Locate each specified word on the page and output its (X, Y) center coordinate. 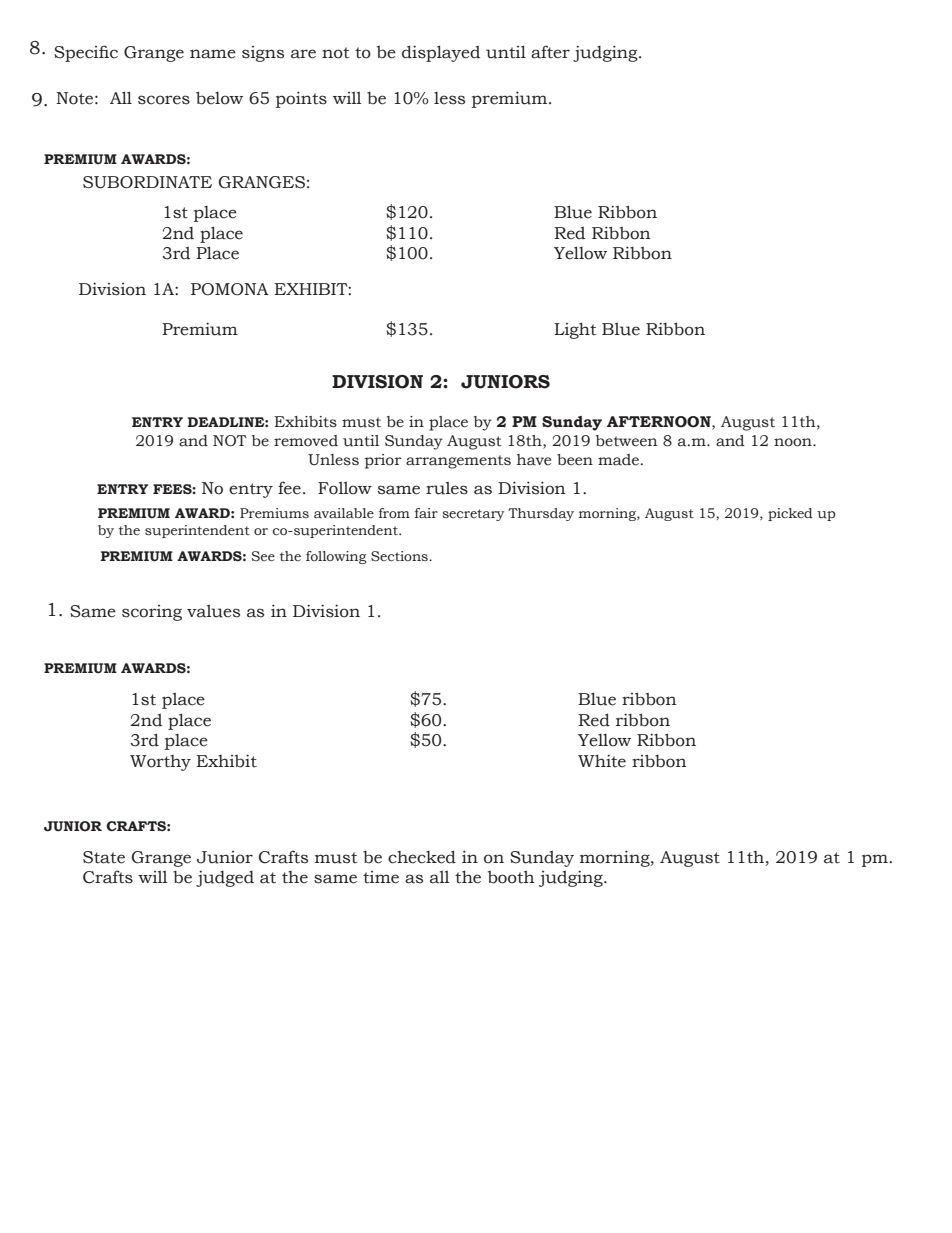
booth (511, 877)
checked (422, 857)
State (104, 857)
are (303, 54)
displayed (441, 53)
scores (164, 100)
